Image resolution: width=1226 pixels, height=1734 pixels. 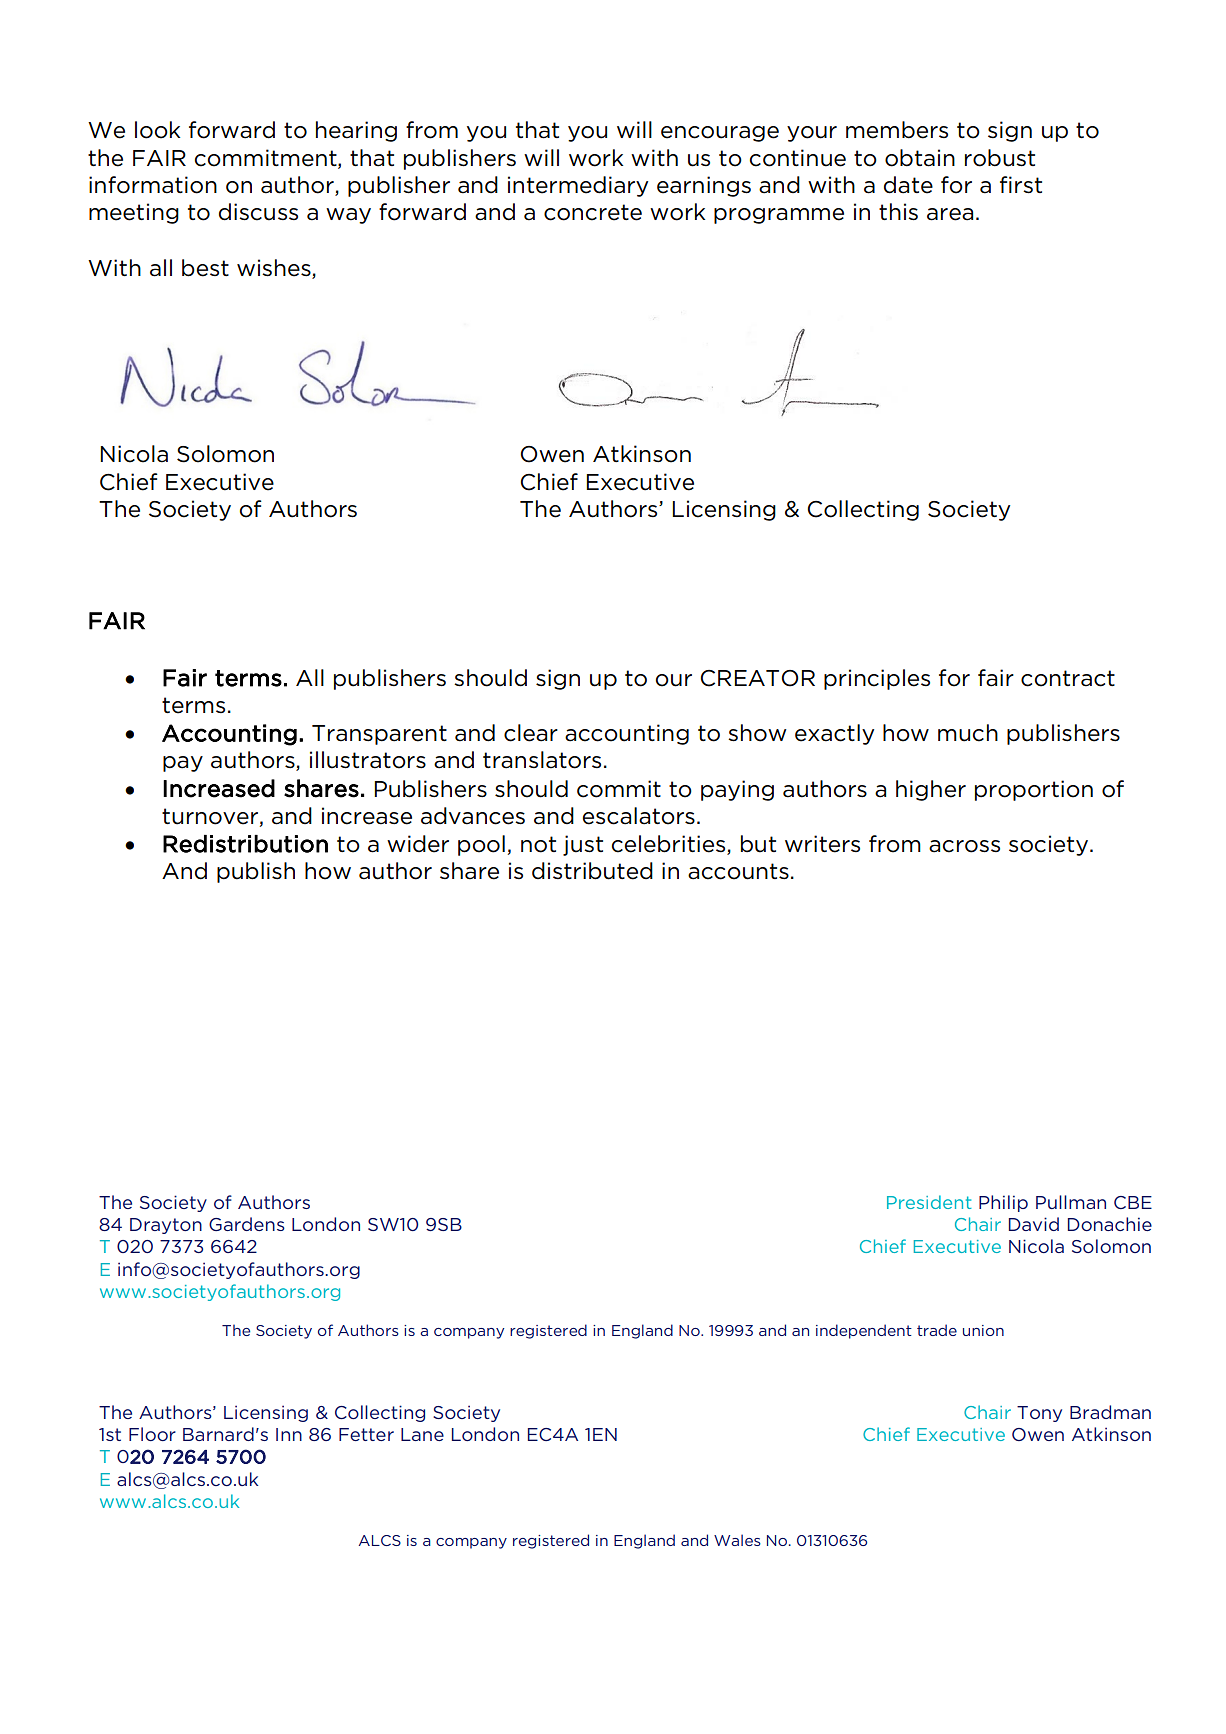 I want to click on intermediary, so click(x=578, y=186).
